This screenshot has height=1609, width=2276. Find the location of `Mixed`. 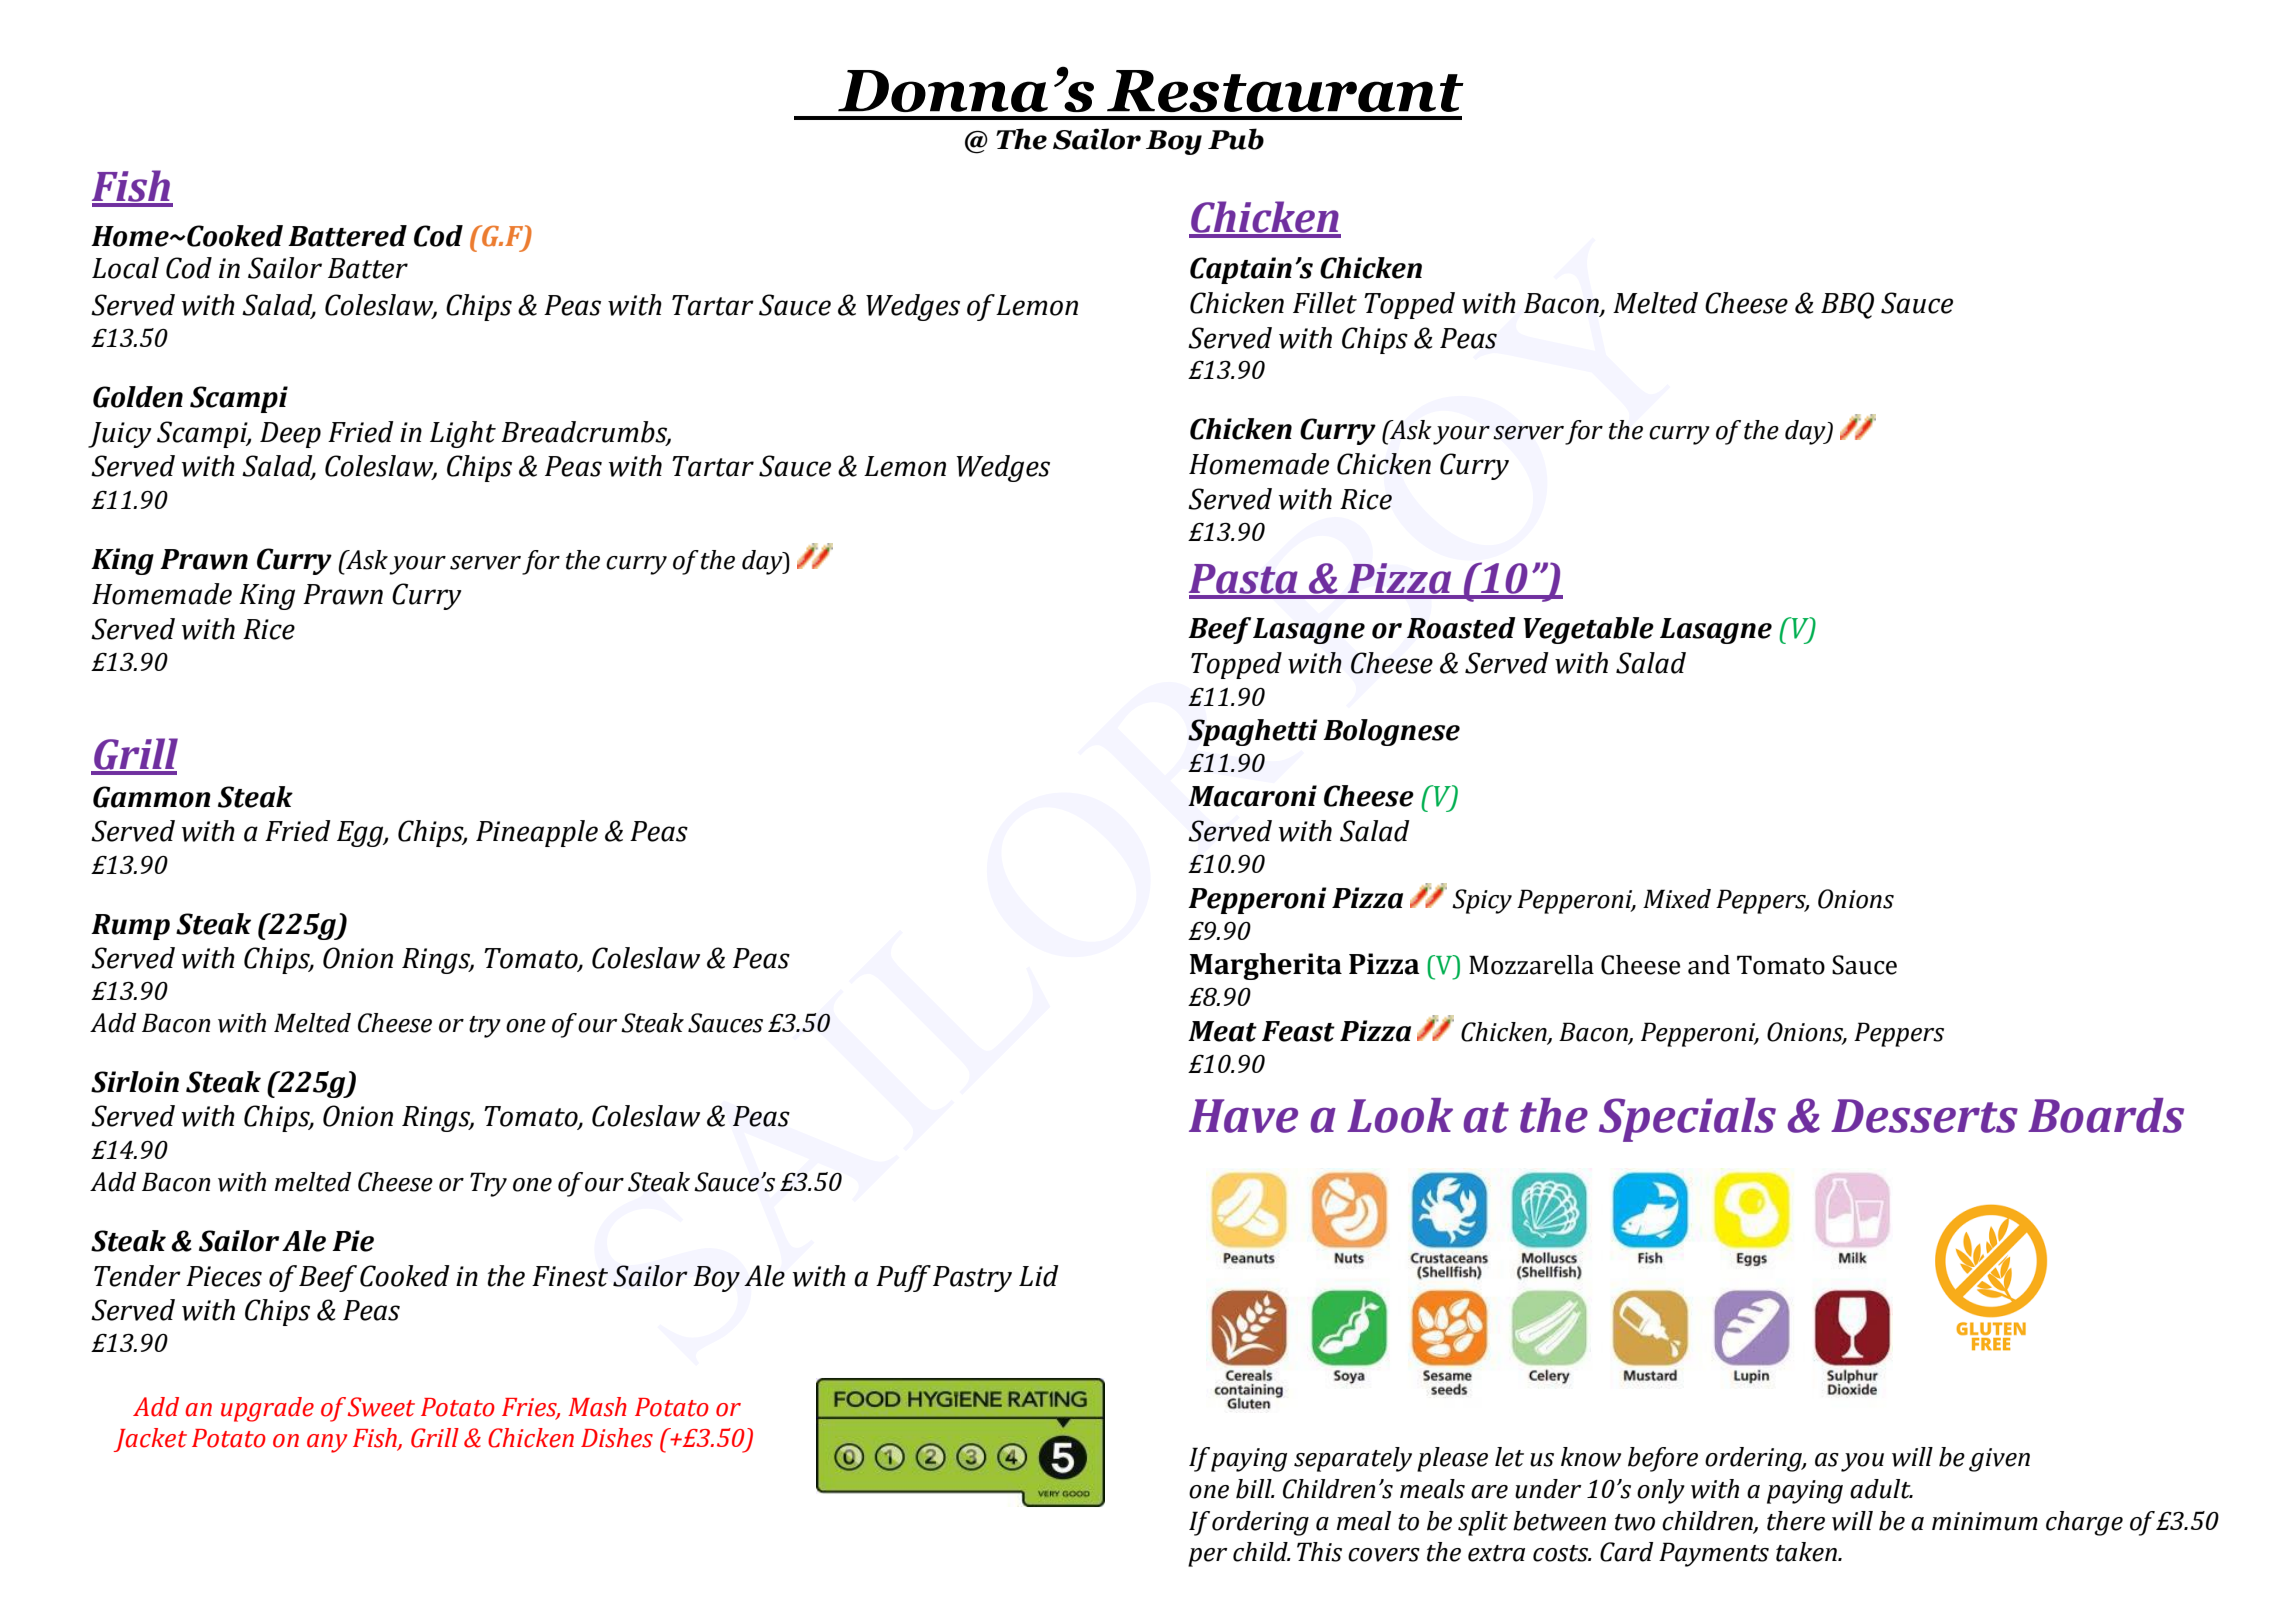

Mixed is located at coordinates (1677, 899).
